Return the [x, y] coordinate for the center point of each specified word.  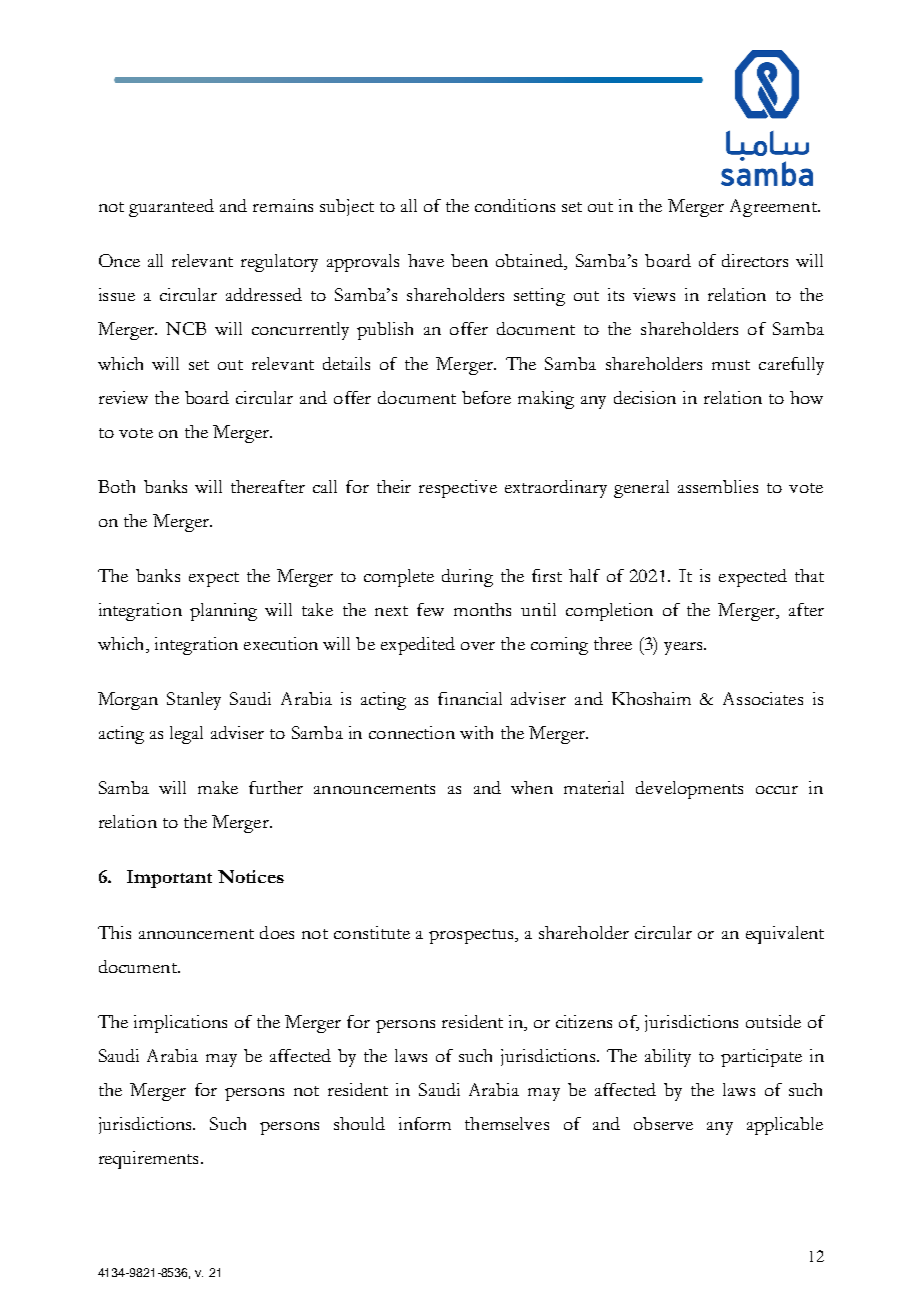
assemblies [718, 486]
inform [425, 1123]
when [532, 787]
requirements [148, 1160]
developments [689, 790]
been [469, 260]
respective [458, 489]
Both [116, 486]
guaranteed [171, 208]
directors [755, 260]
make [218, 787]
